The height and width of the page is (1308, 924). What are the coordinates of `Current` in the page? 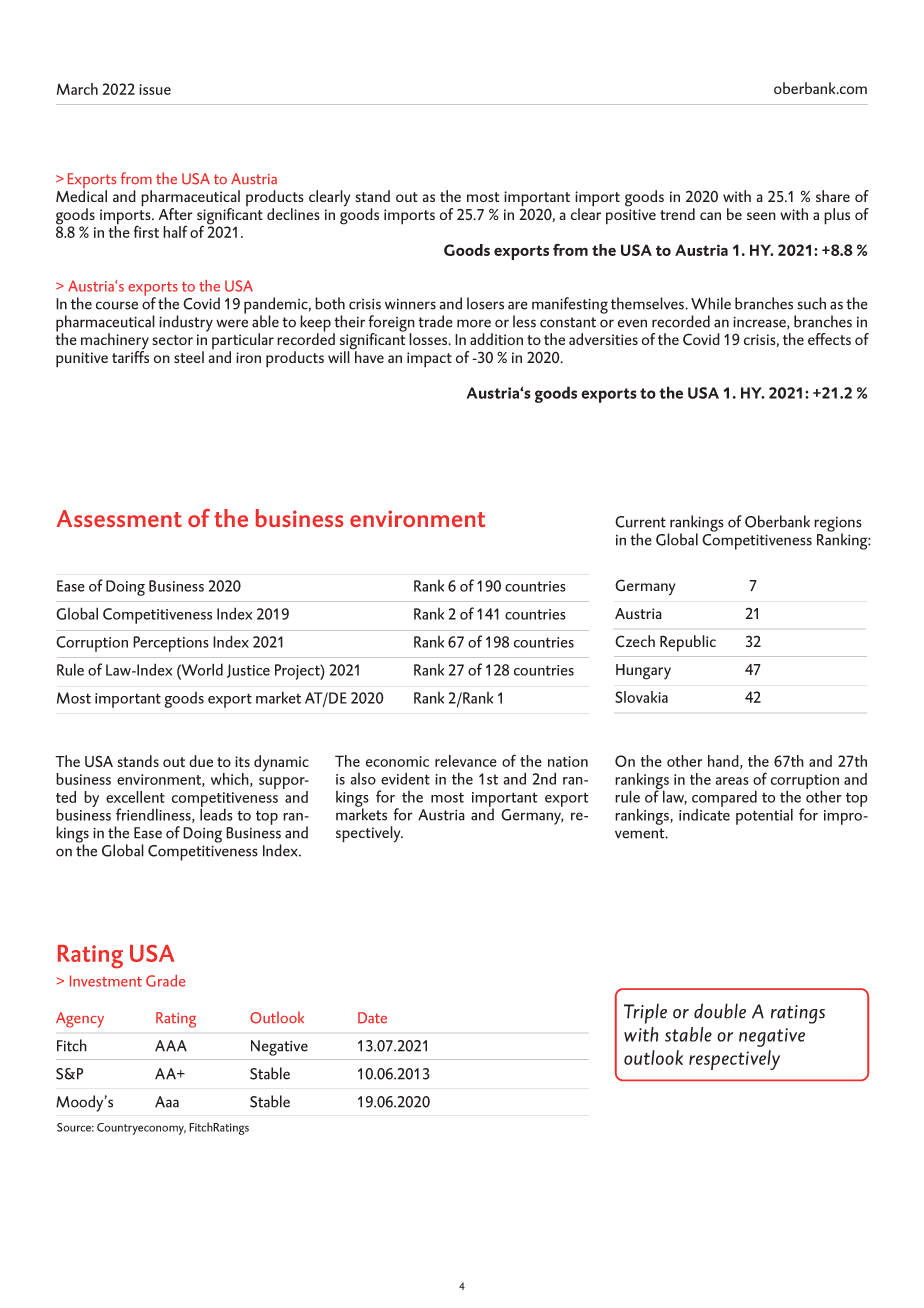 It's located at (640, 522).
